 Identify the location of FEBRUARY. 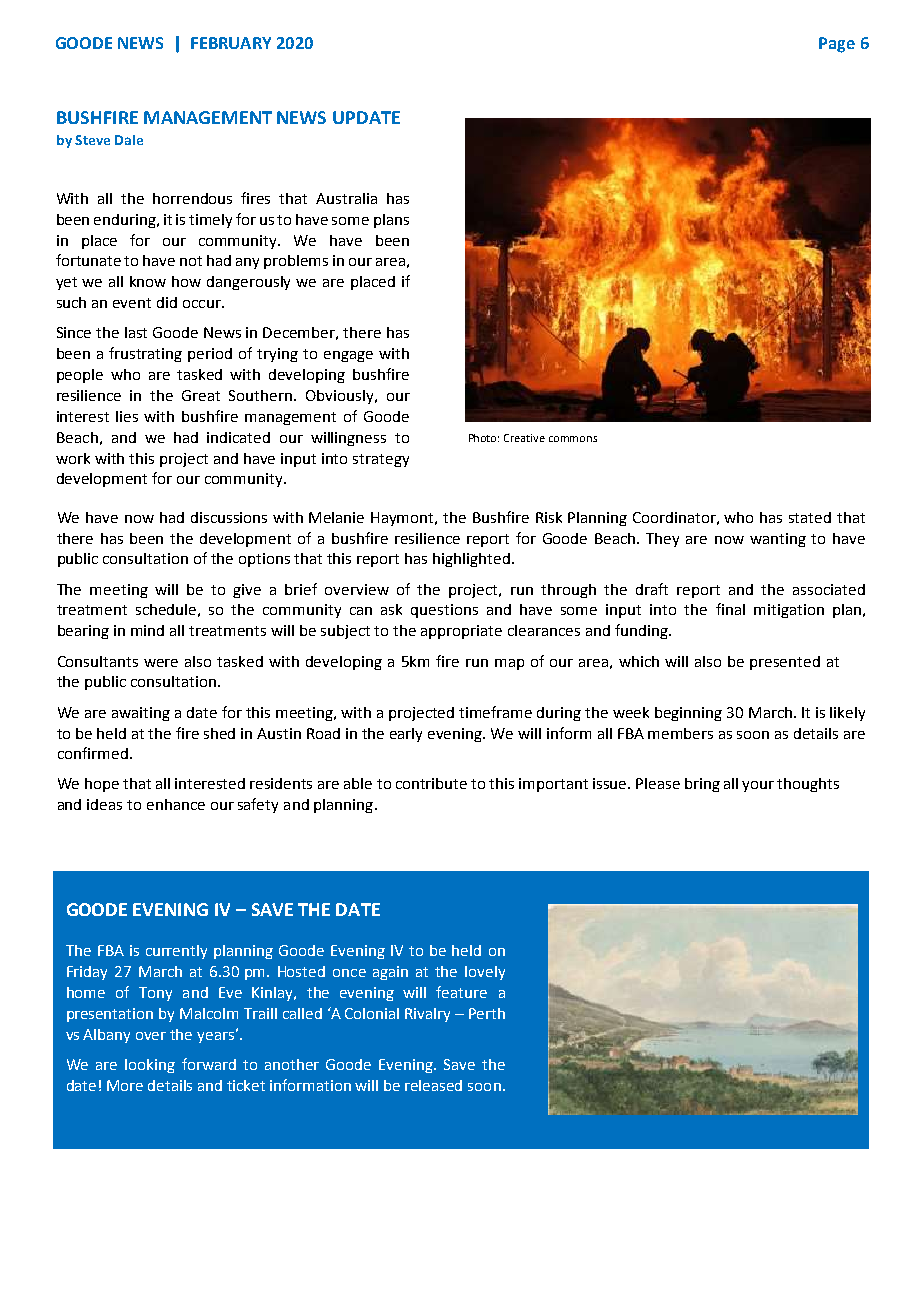
(231, 43).
